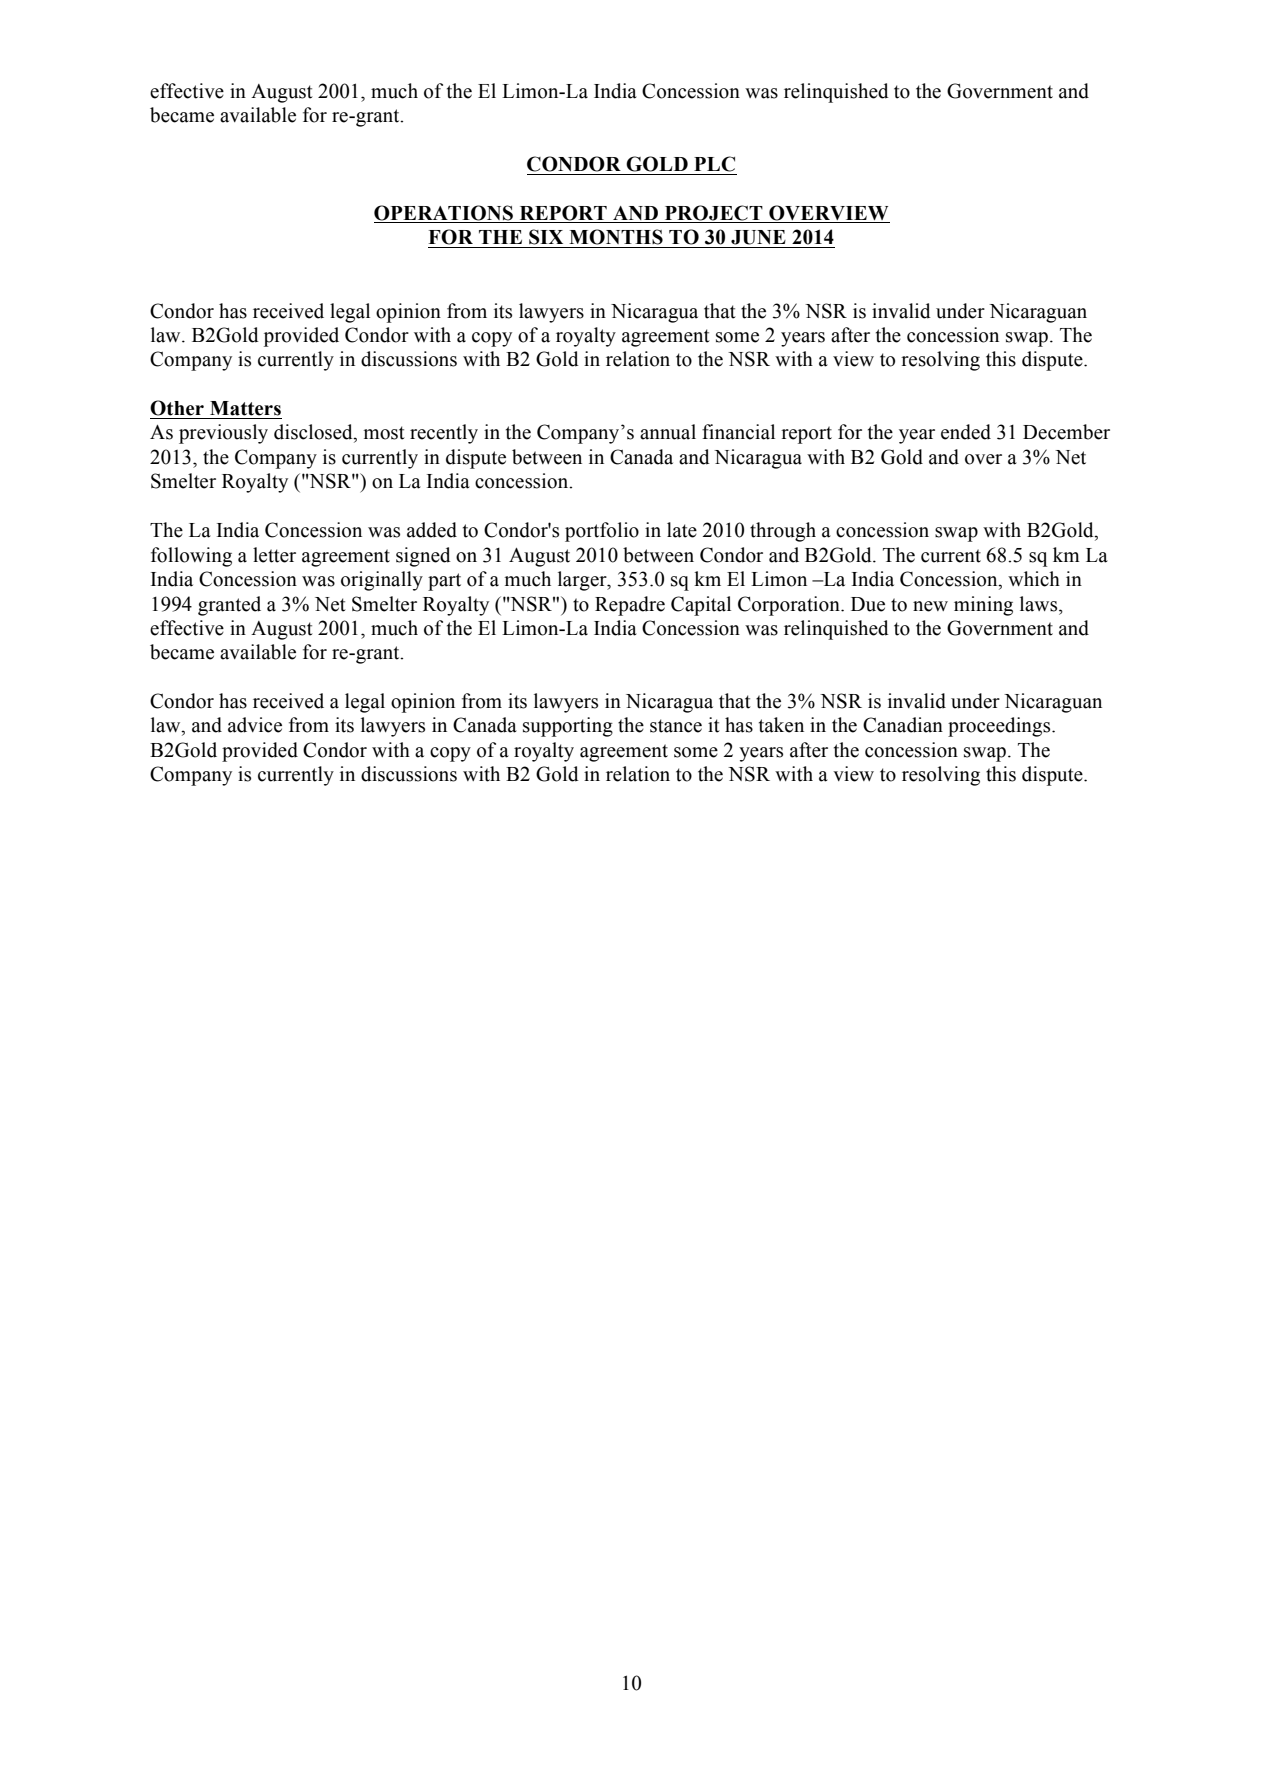  I want to click on PROJECT, so click(714, 213).
